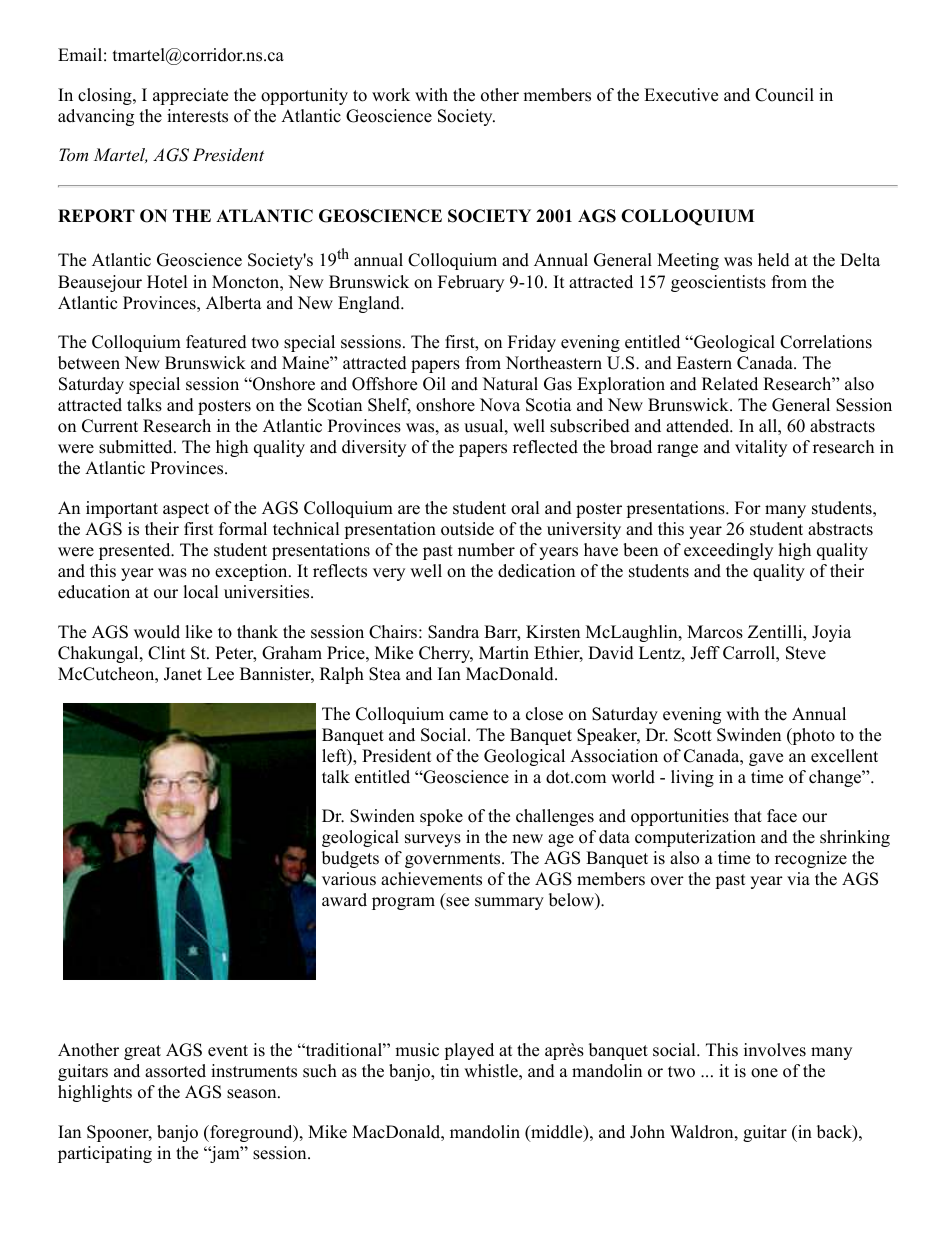 Image resolution: width=952 pixels, height=1233 pixels. What do you see at coordinates (728, 551) in the image?
I see `exceedingly` at bounding box center [728, 551].
